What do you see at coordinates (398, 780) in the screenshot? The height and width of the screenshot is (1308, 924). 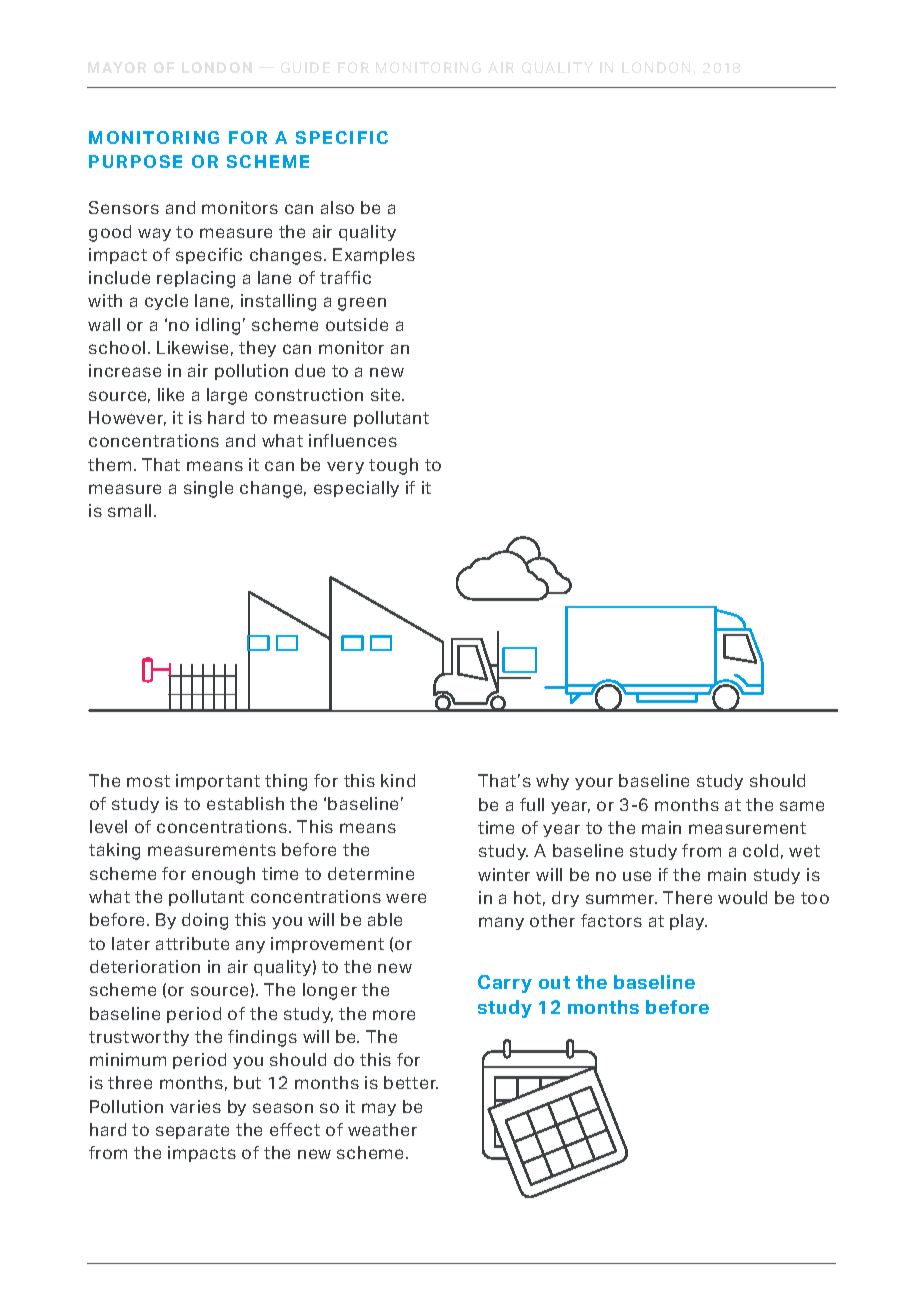 I see `kind` at bounding box center [398, 780].
